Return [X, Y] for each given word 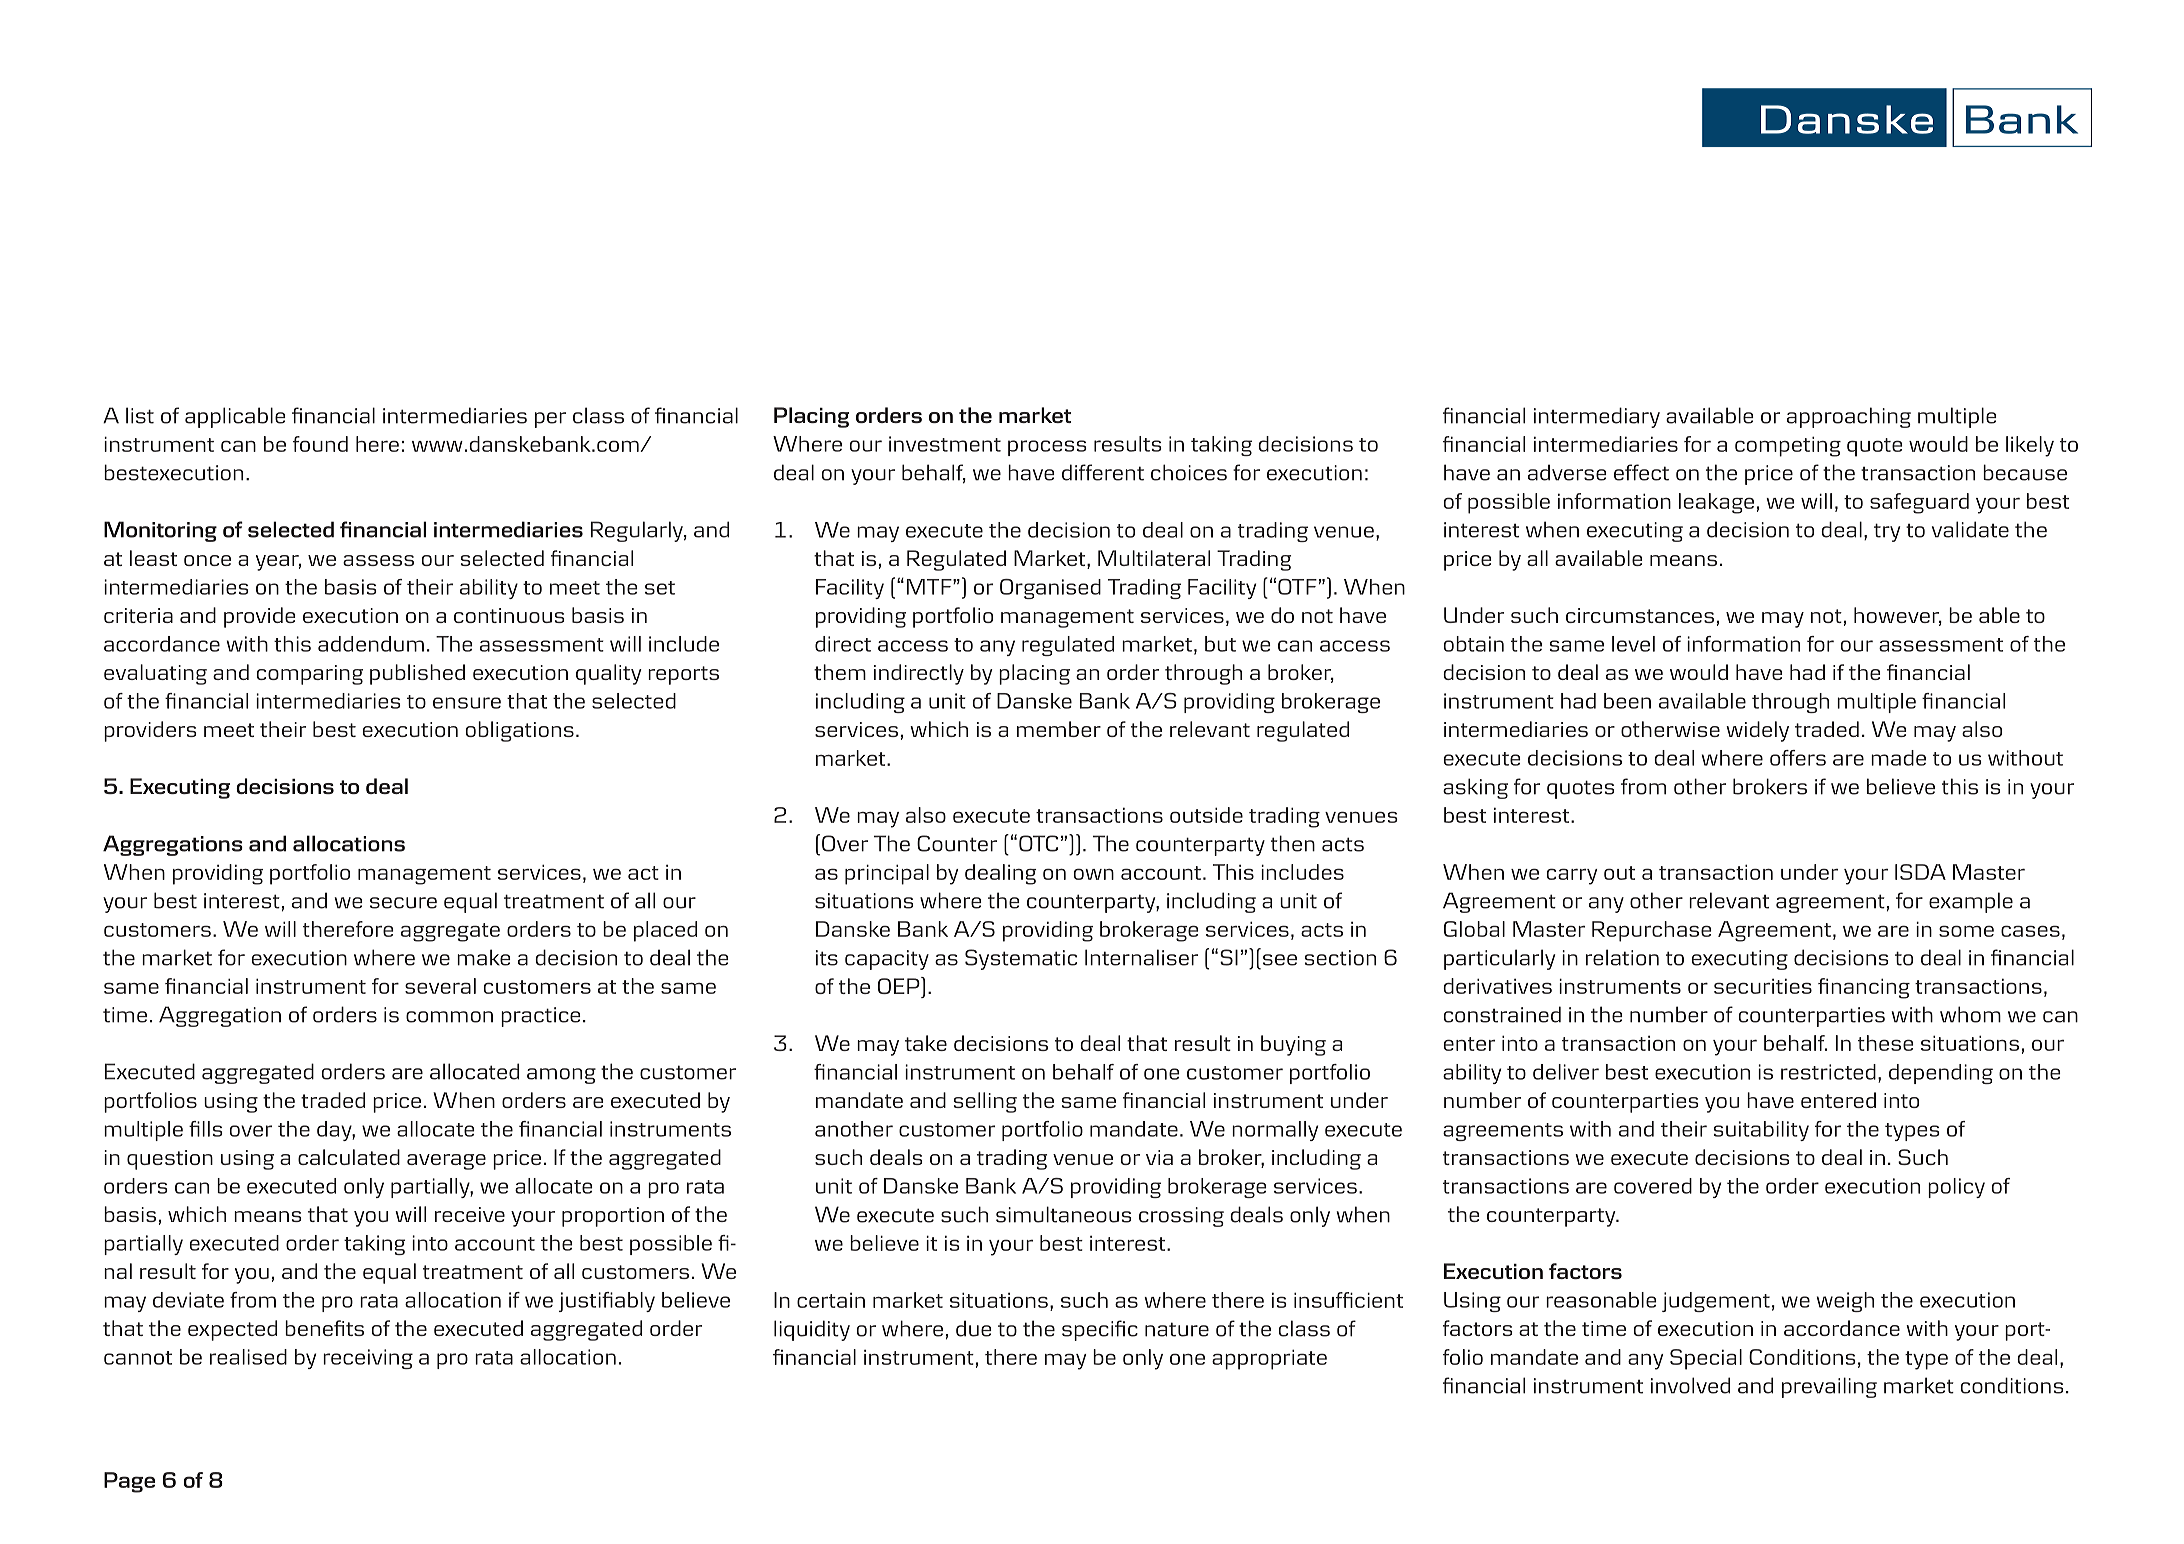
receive [470, 1214]
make [484, 957]
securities [1763, 986]
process [1047, 448]
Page [129, 1482]
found [320, 444]
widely [1757, 731]
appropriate [1269, 1359]
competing [1788, 446]
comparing [310, 675]
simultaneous [1063, 1214]
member [1059, 729]
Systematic [1021, 959]
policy [1956, 1188]
